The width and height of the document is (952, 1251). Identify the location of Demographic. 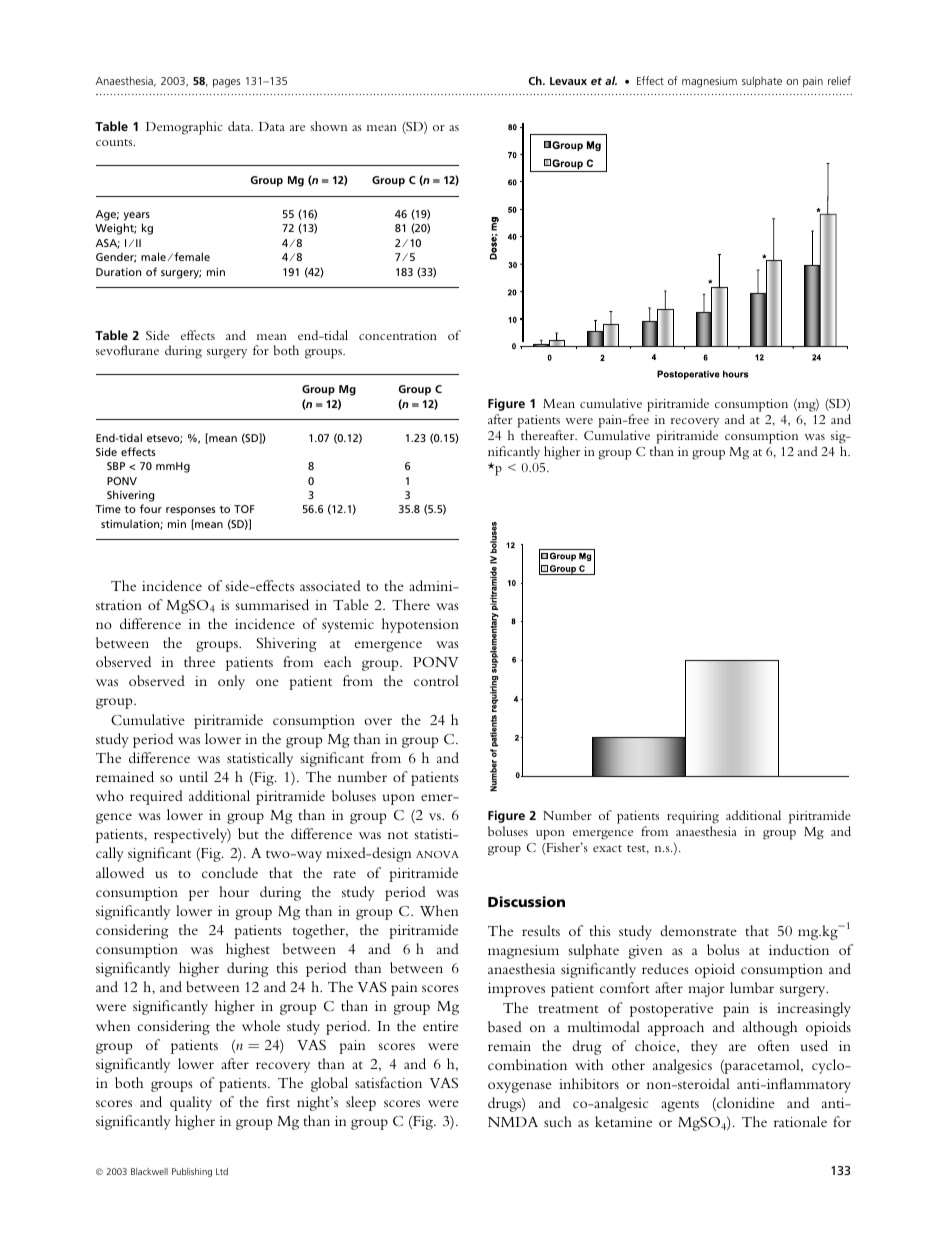
(184, 128).
